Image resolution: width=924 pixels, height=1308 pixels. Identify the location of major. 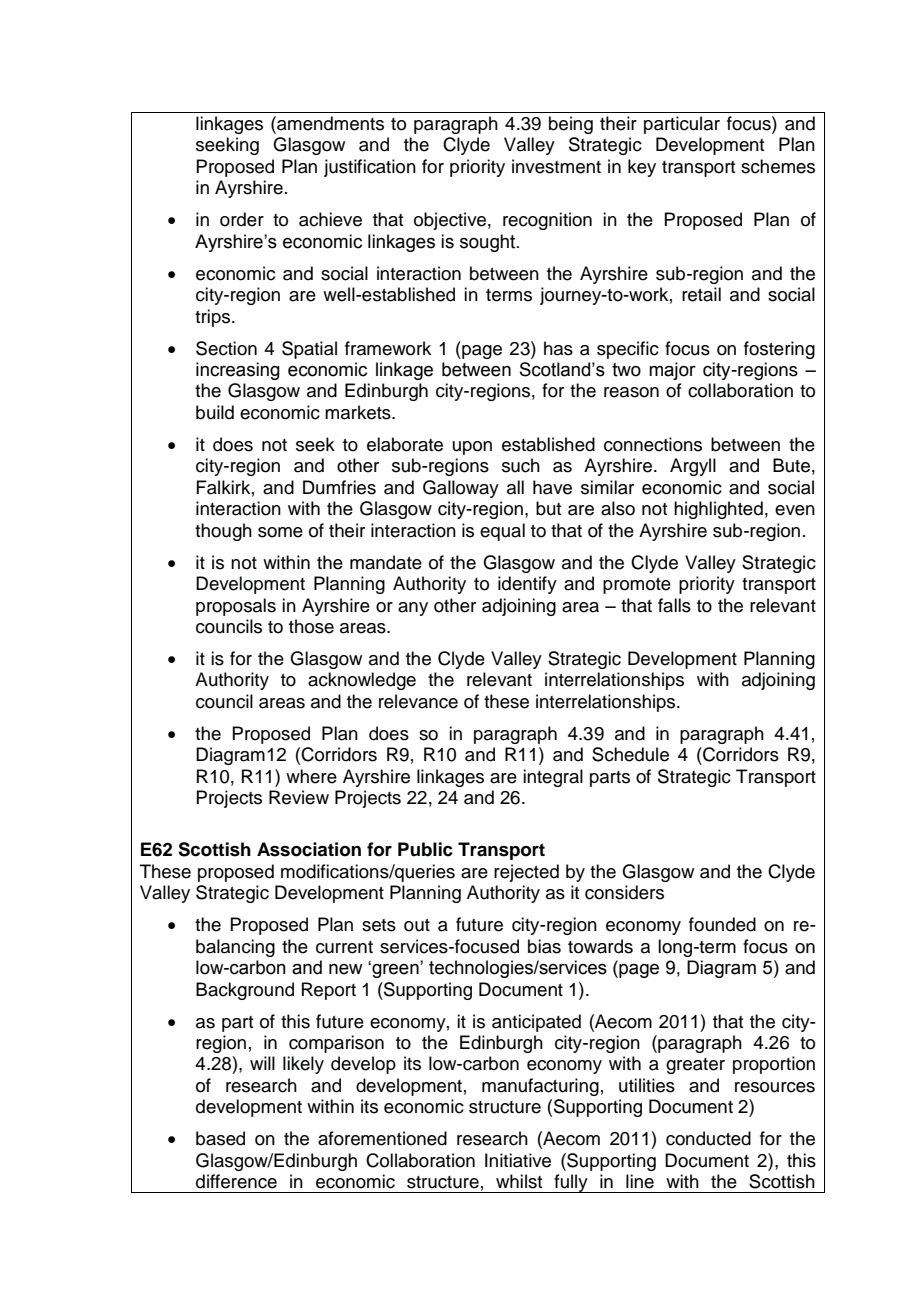
(672, 371).
